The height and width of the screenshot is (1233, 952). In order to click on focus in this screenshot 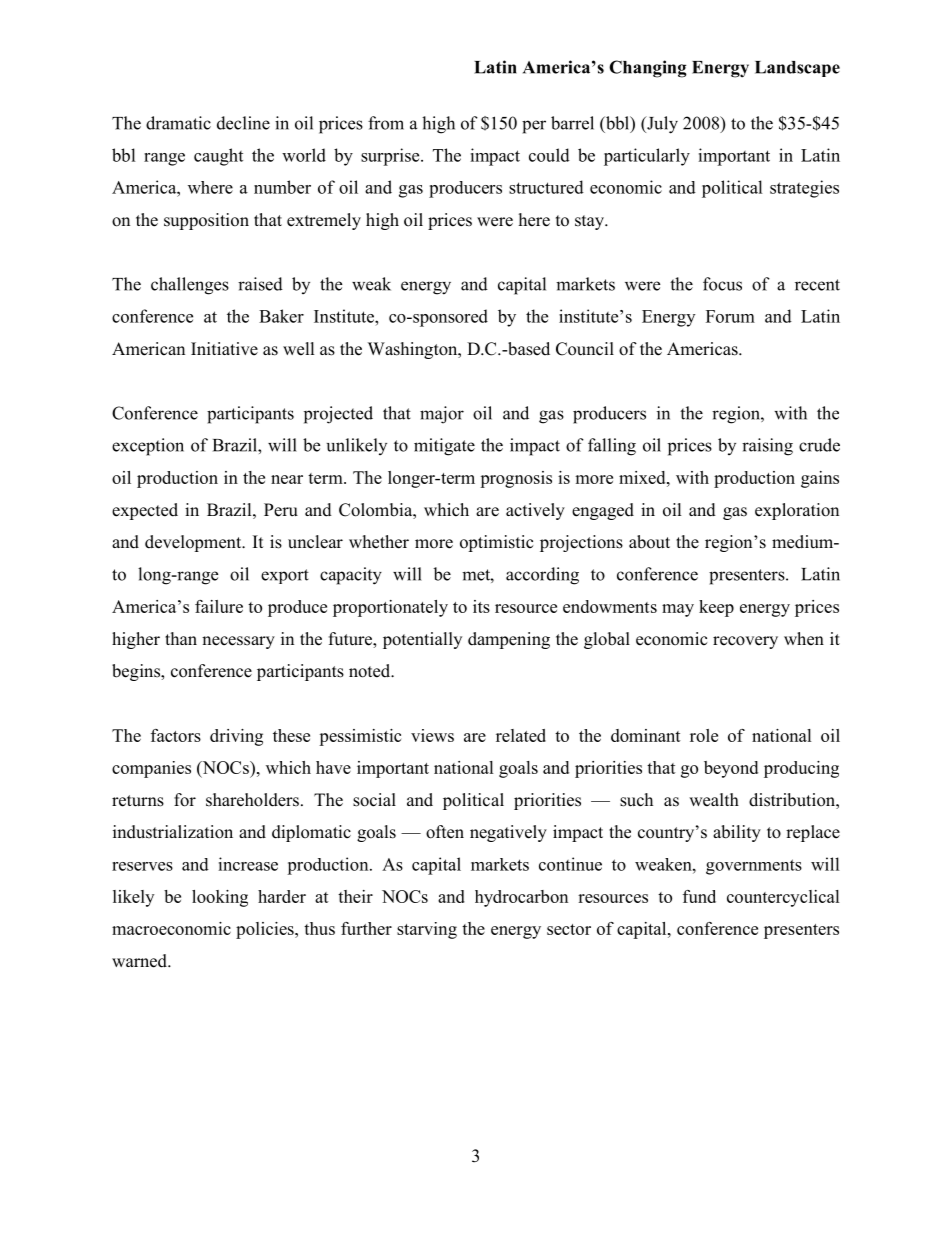, I will do `click(722, 284)`.
